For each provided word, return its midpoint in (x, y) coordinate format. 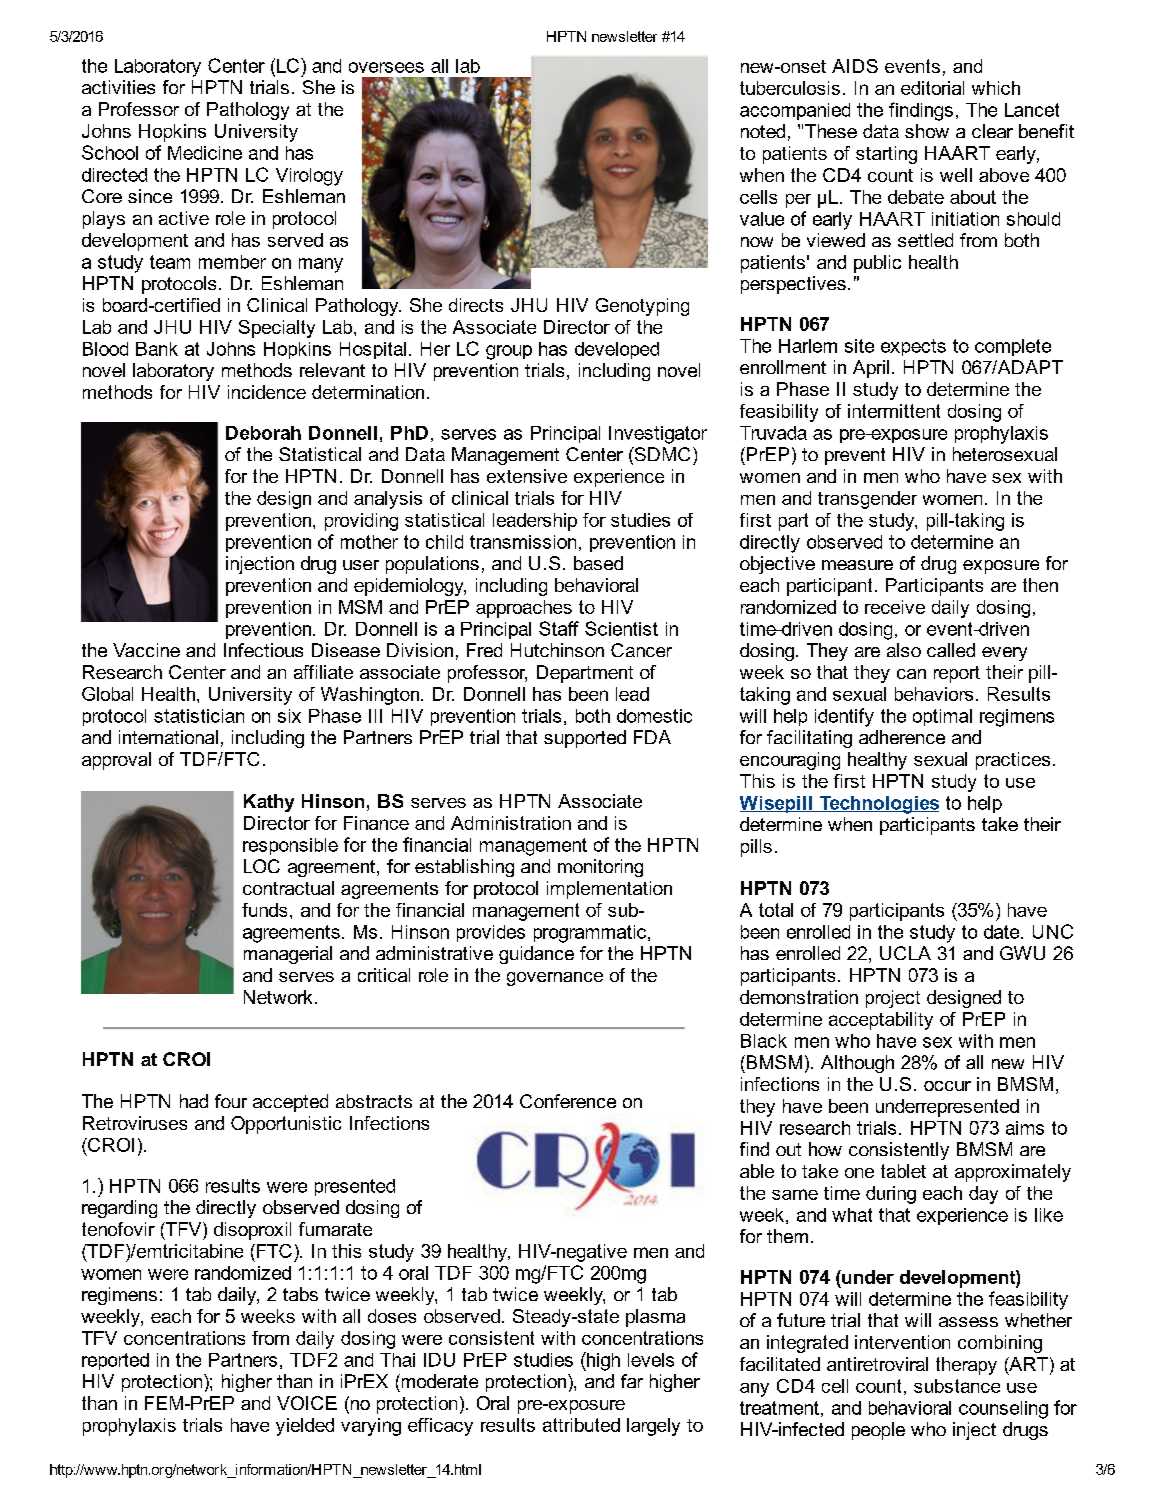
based (598, 563)
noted (763, 131)
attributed (581, 1425)
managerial (288, 955)
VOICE (307, 1403)
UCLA (905, 953)
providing (361, 522)
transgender (867, 500)
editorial (932, 88)
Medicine (205, 153)
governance (555, 979)
